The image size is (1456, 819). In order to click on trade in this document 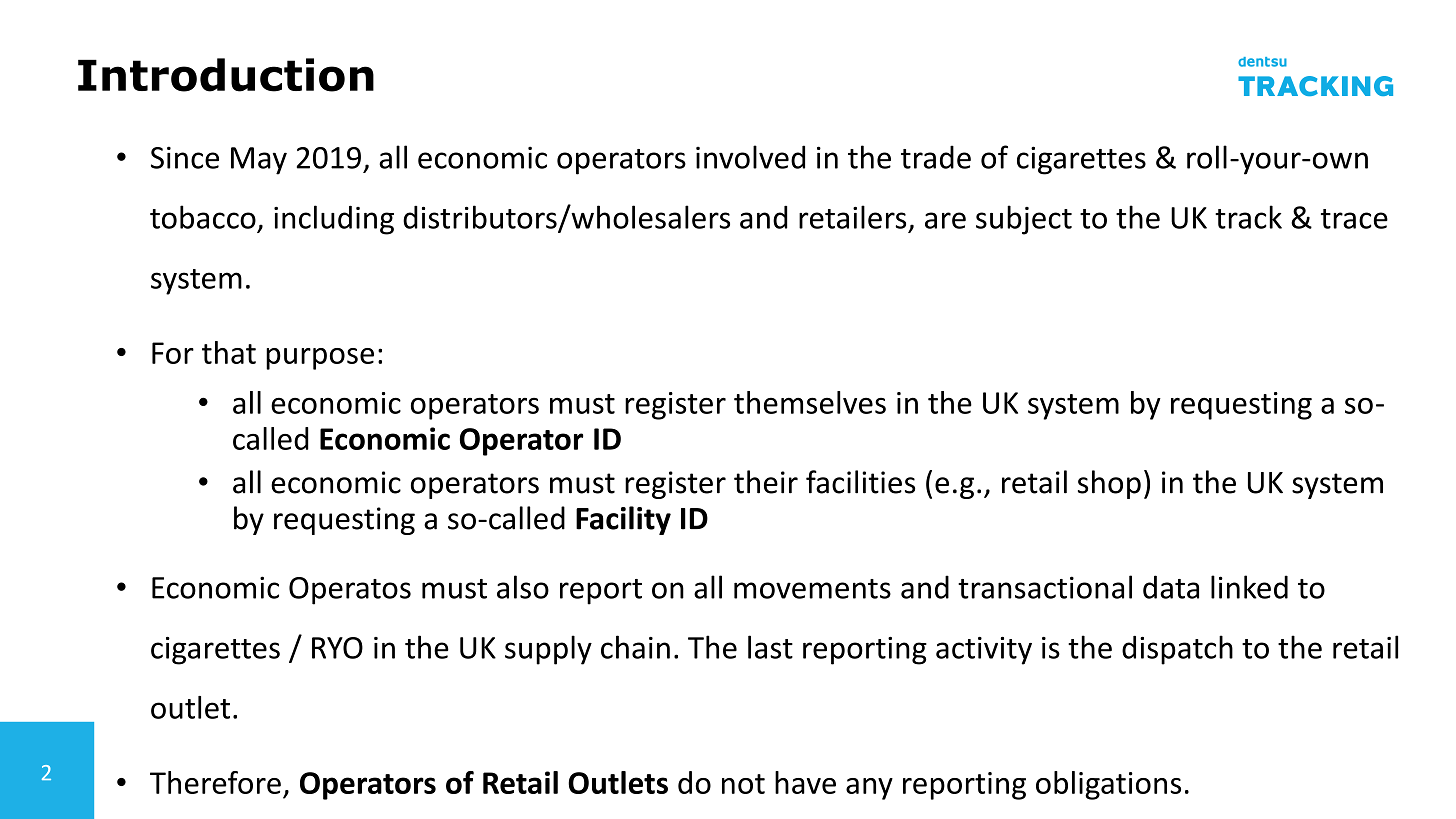, I will do `click(936, 157)`.
